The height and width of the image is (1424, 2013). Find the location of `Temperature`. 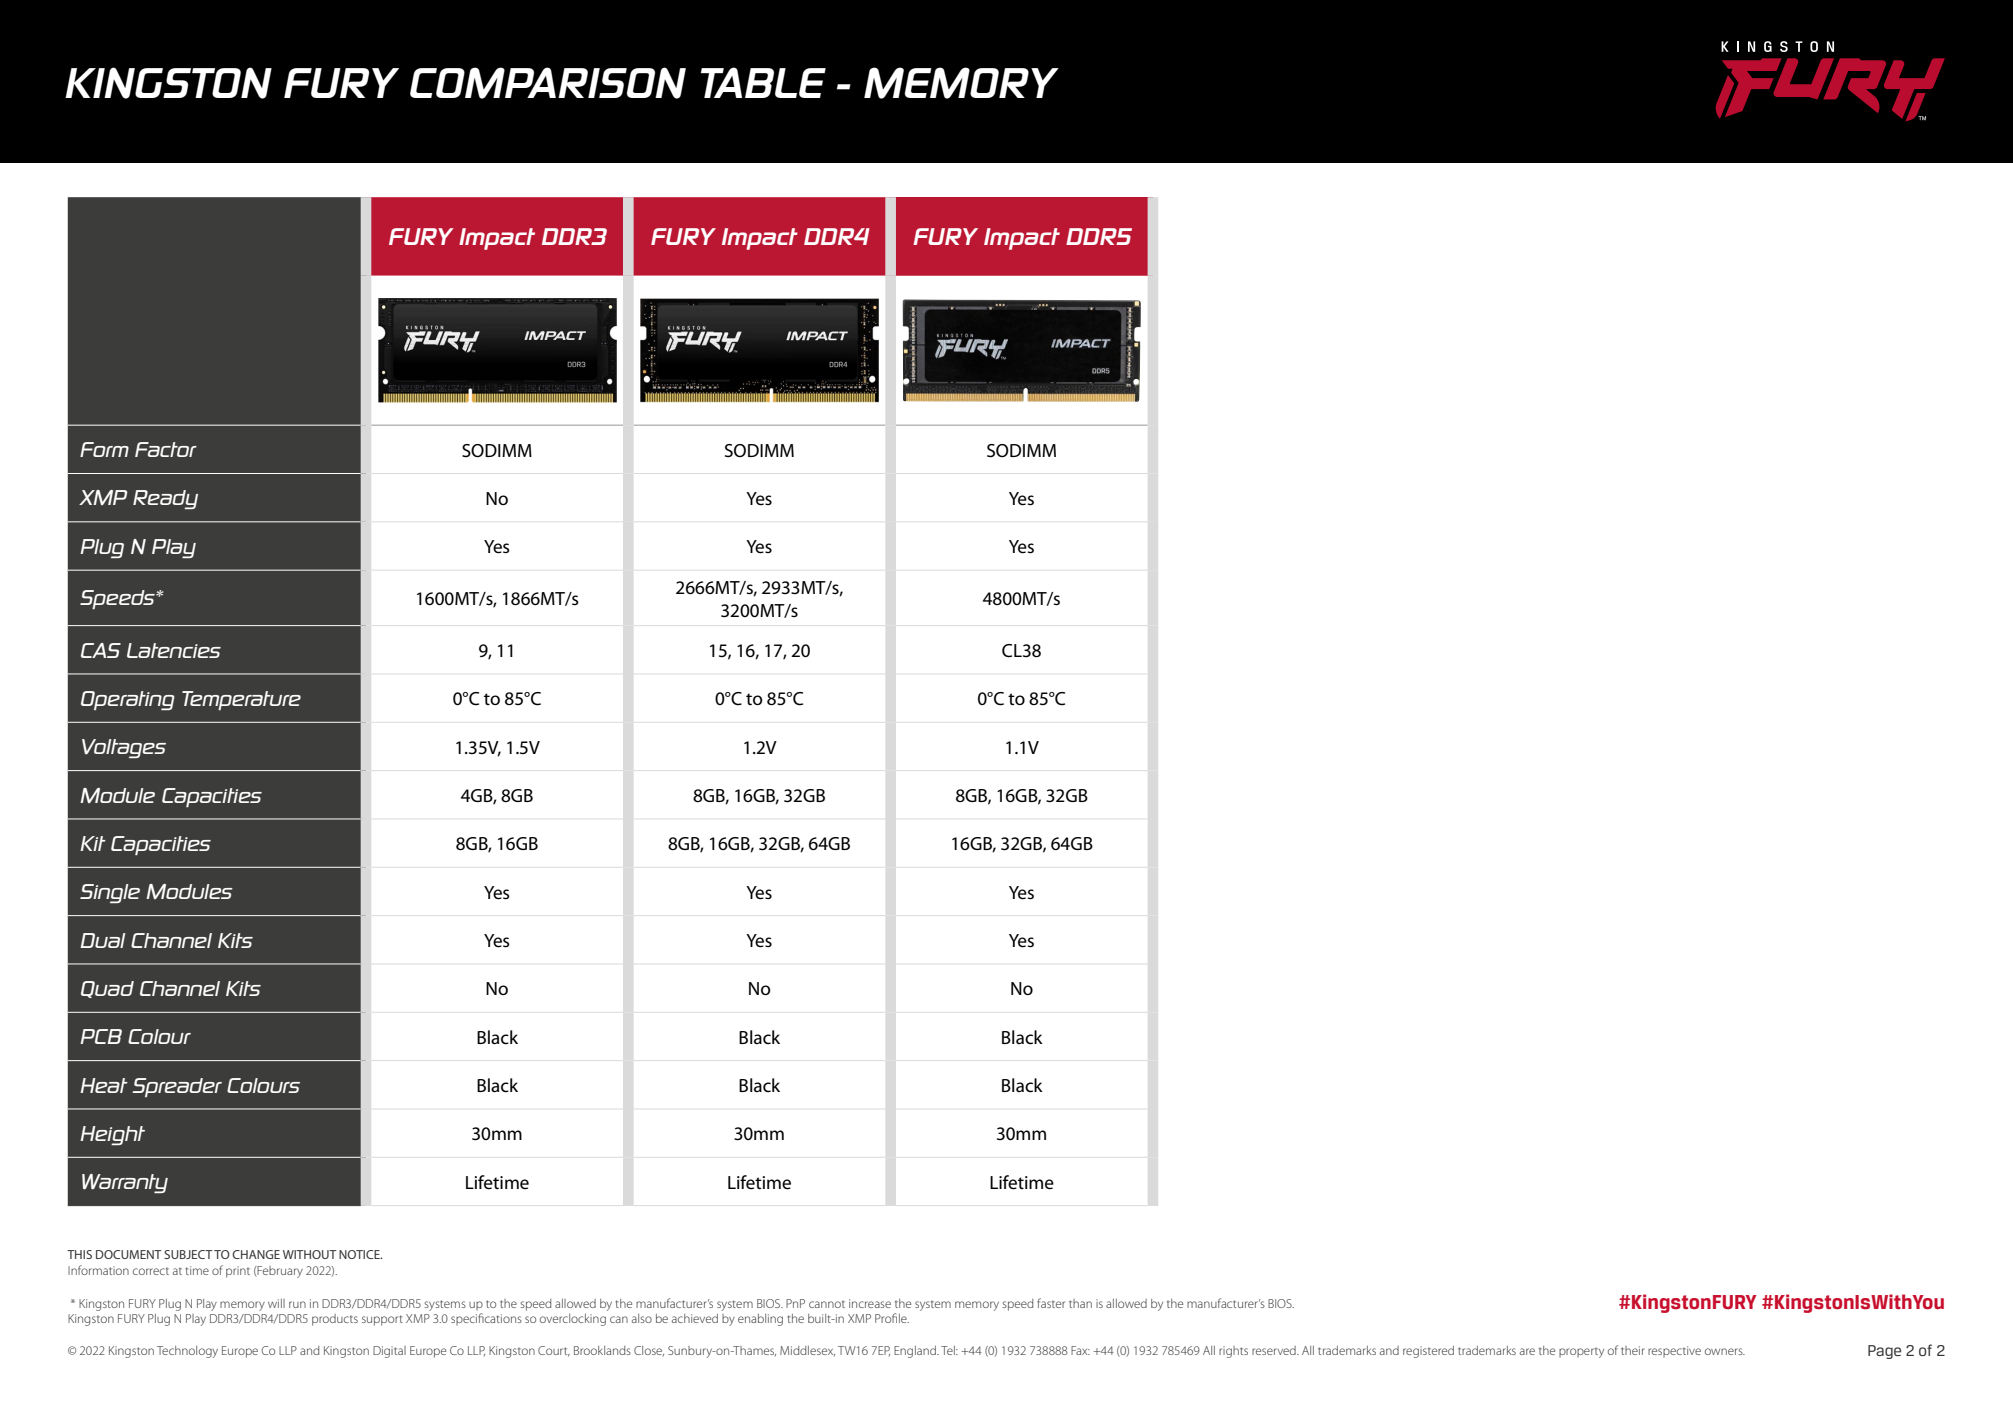

Temperature is located at coordinates (241, 700).
